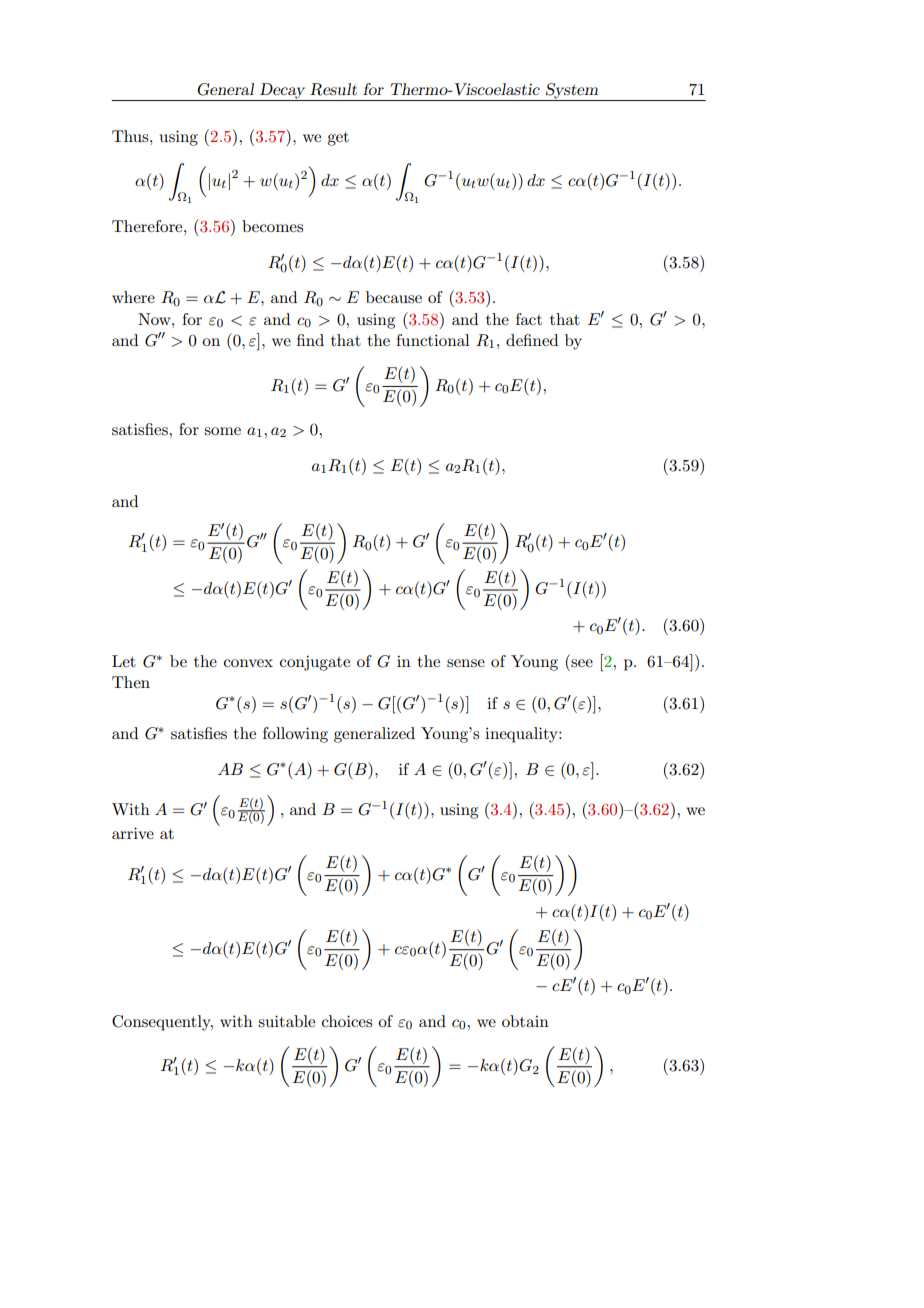 Image resolution: width=924 pixels, height=1308 pixels. I want to click on inequality, so click(522, 735).
